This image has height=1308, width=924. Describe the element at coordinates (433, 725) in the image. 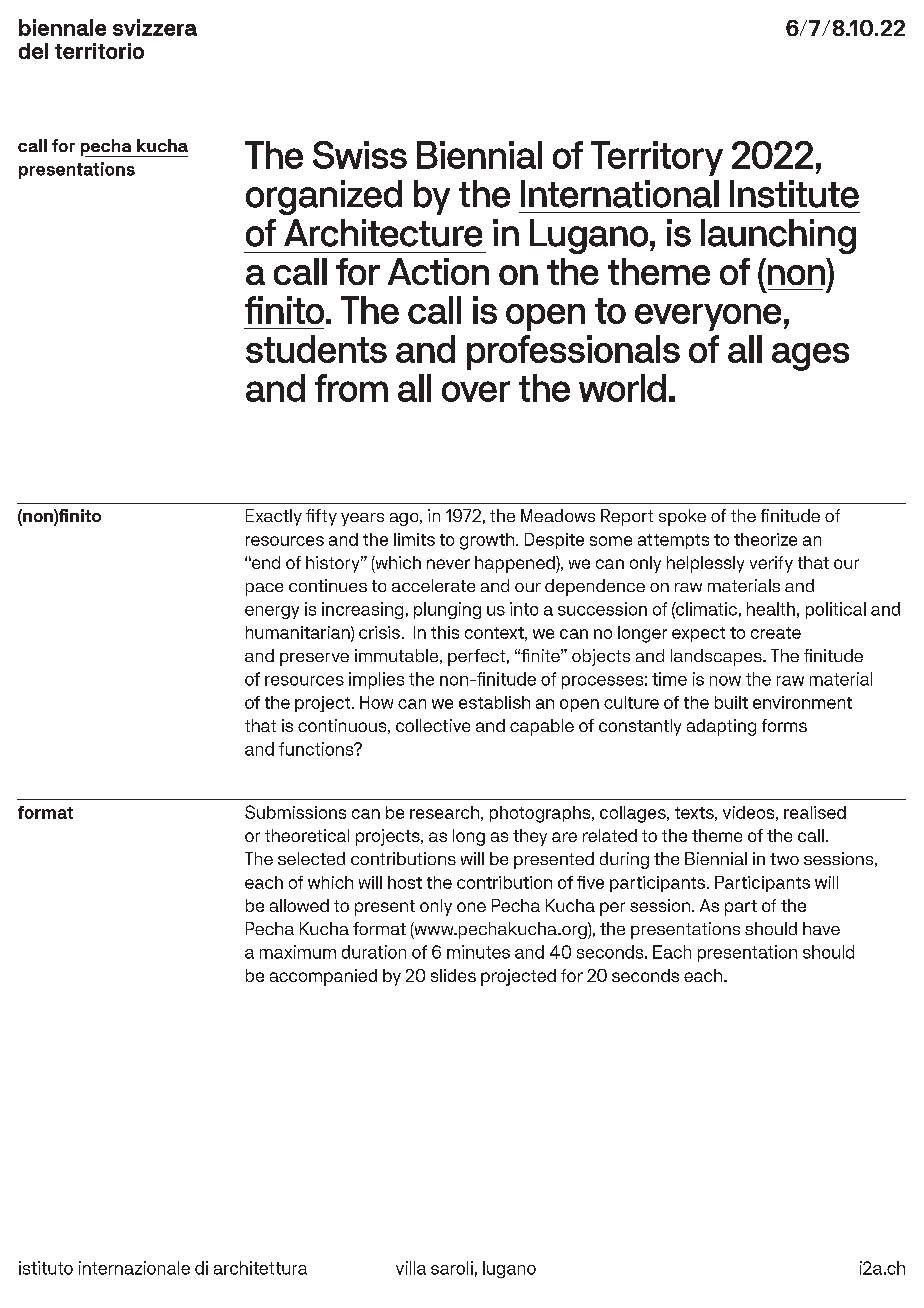

I see `collective` at that location.
